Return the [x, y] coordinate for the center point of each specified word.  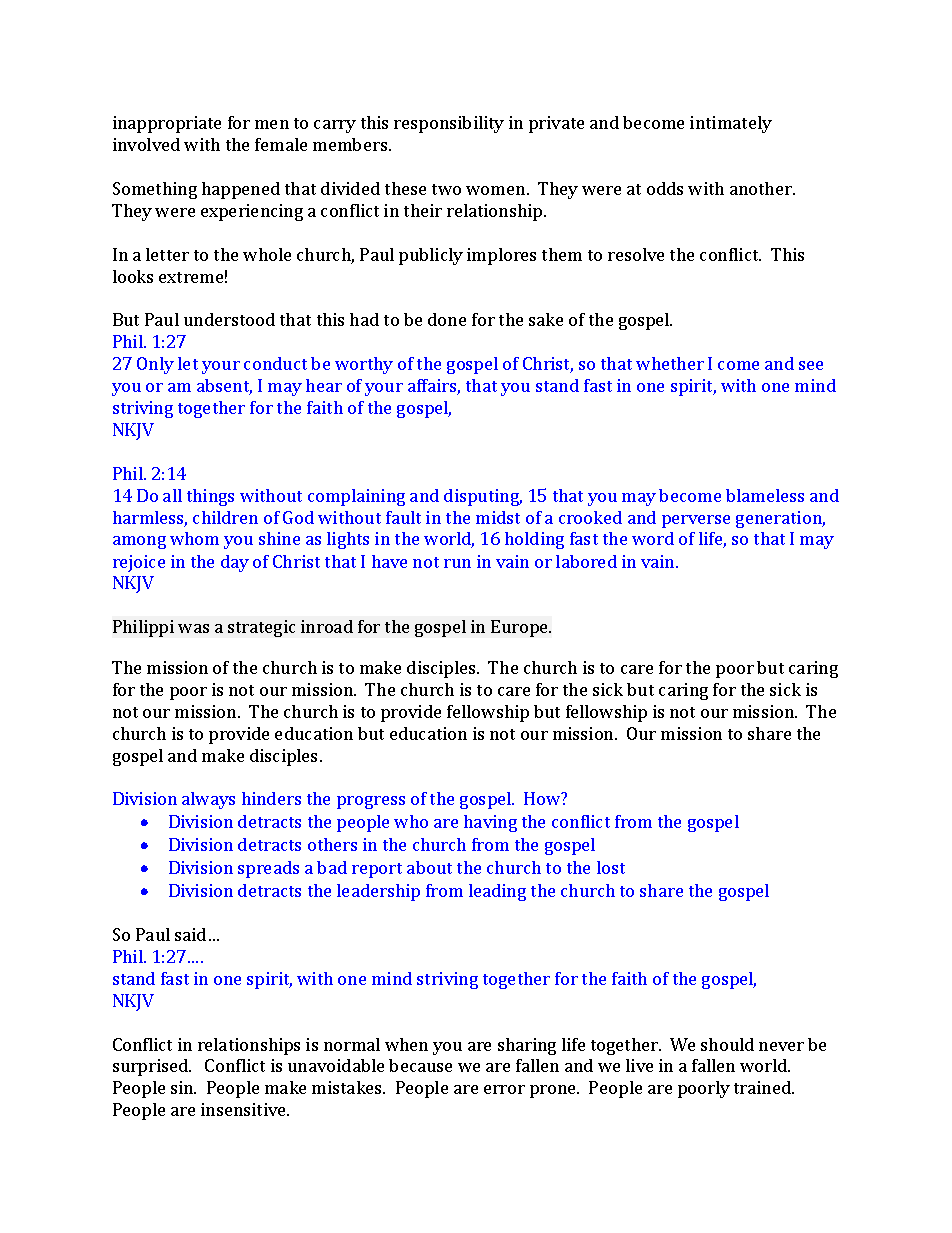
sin [183, 1087]
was [193, 628]
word [653, 538]
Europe [520, 628]
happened [241, 190]
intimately [731, 124]
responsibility [449, 124]
